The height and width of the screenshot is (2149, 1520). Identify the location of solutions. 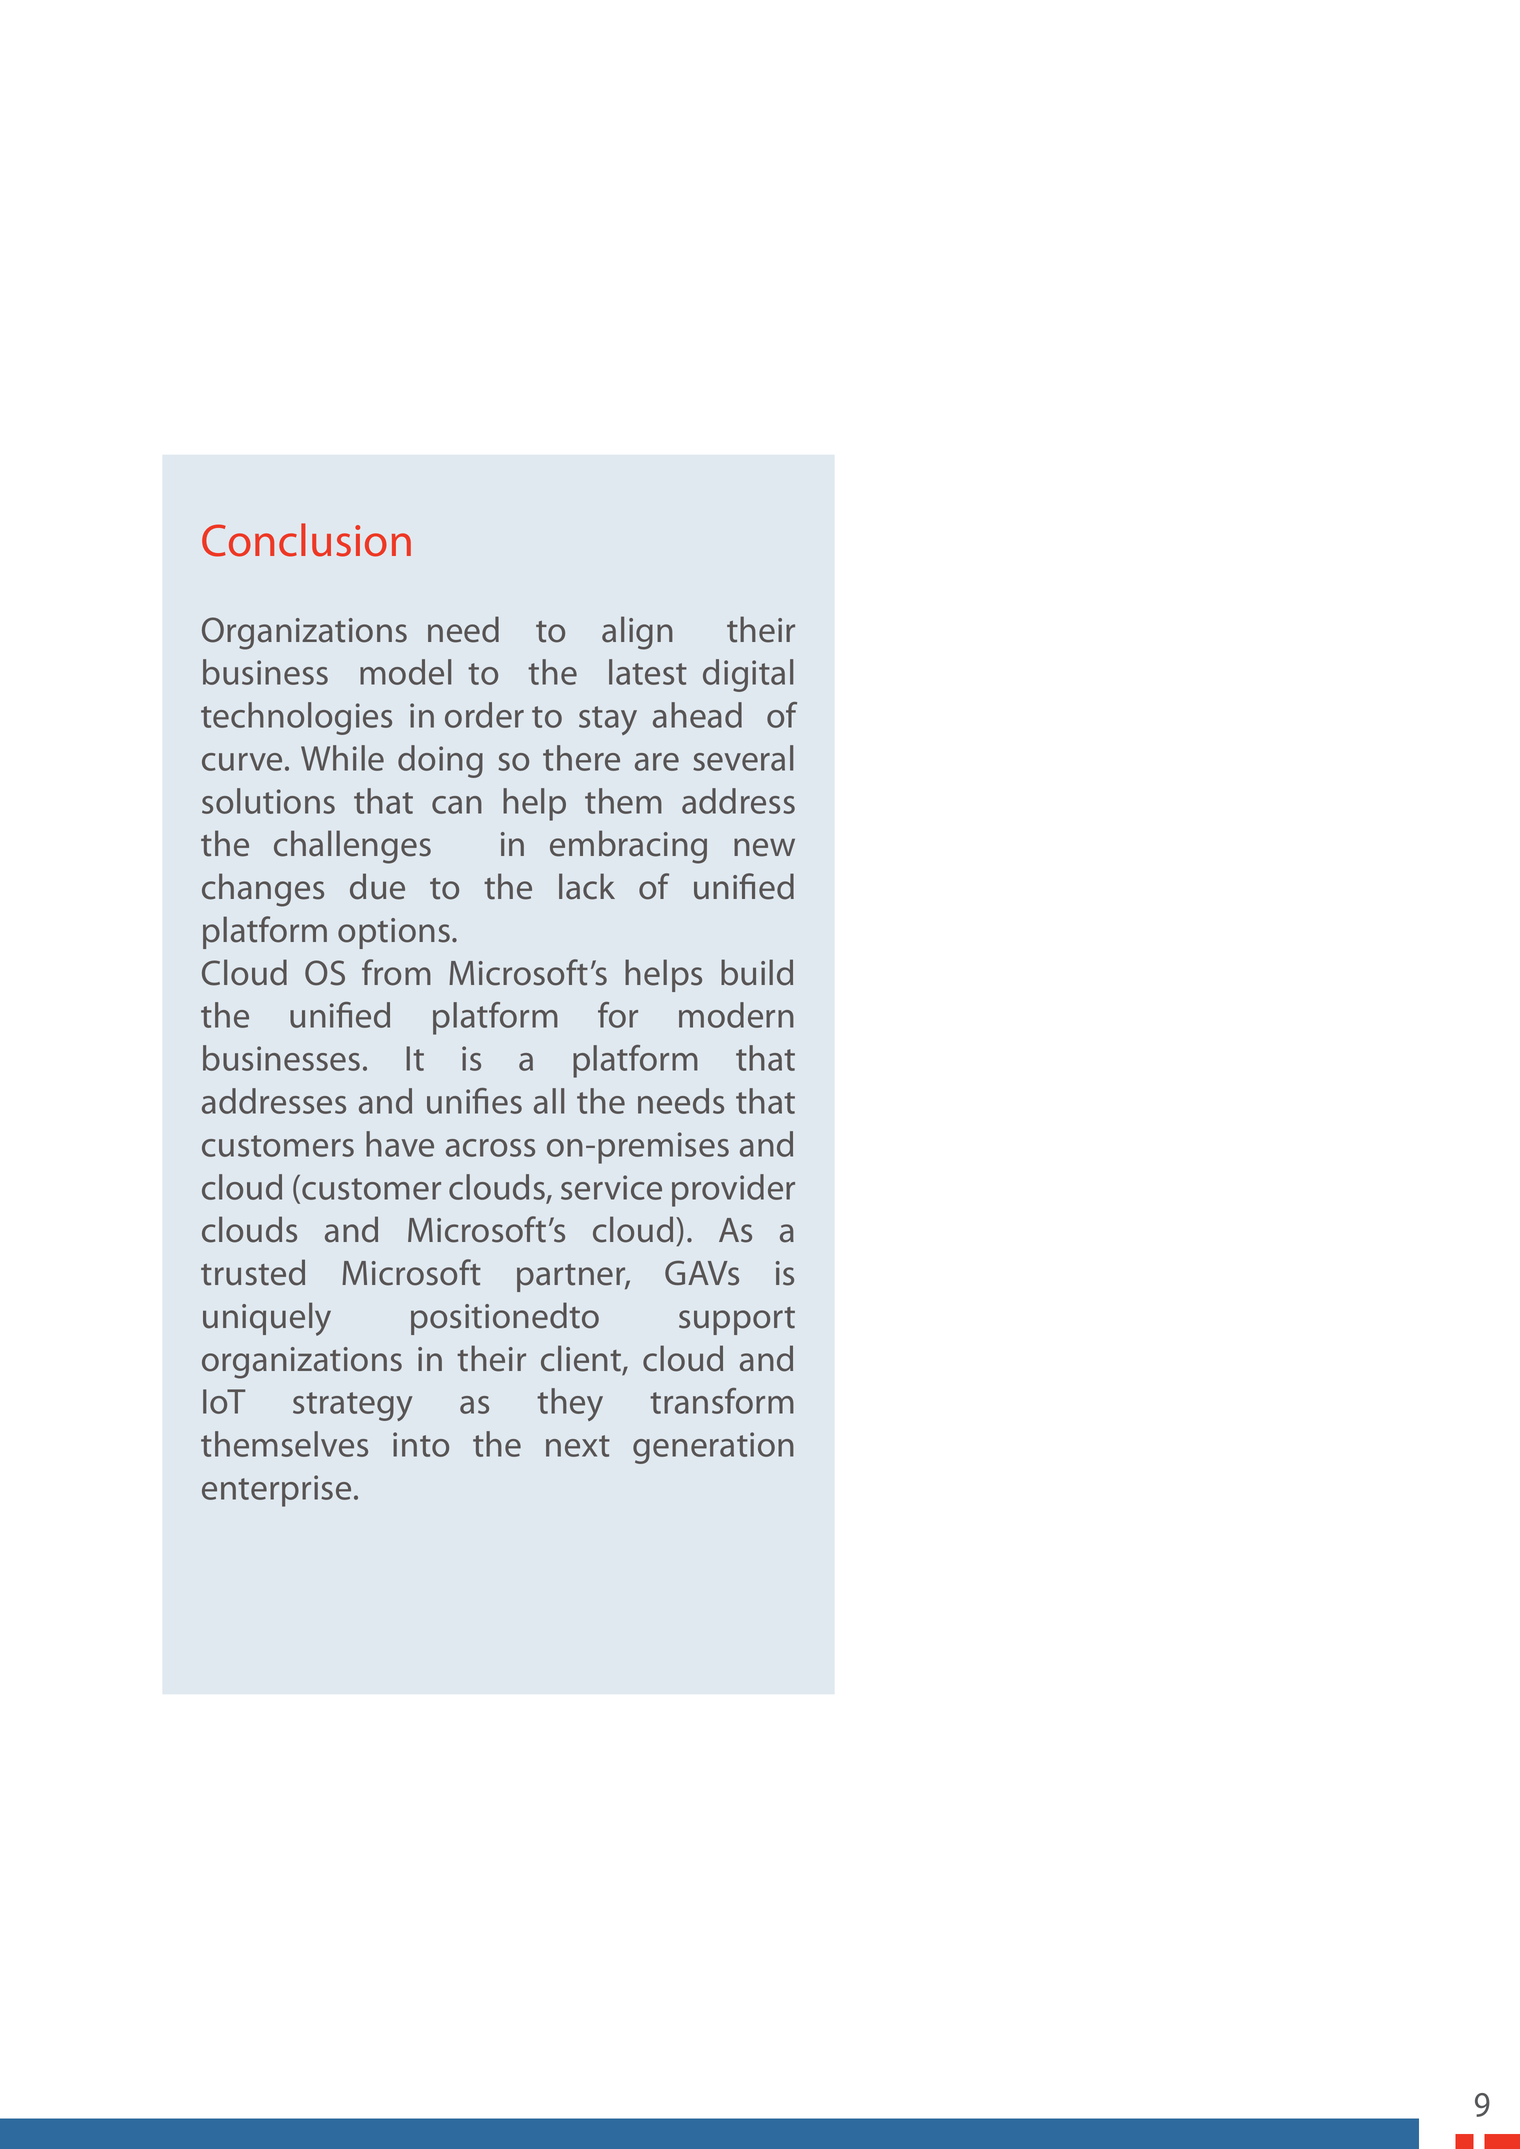
(268, 801).
